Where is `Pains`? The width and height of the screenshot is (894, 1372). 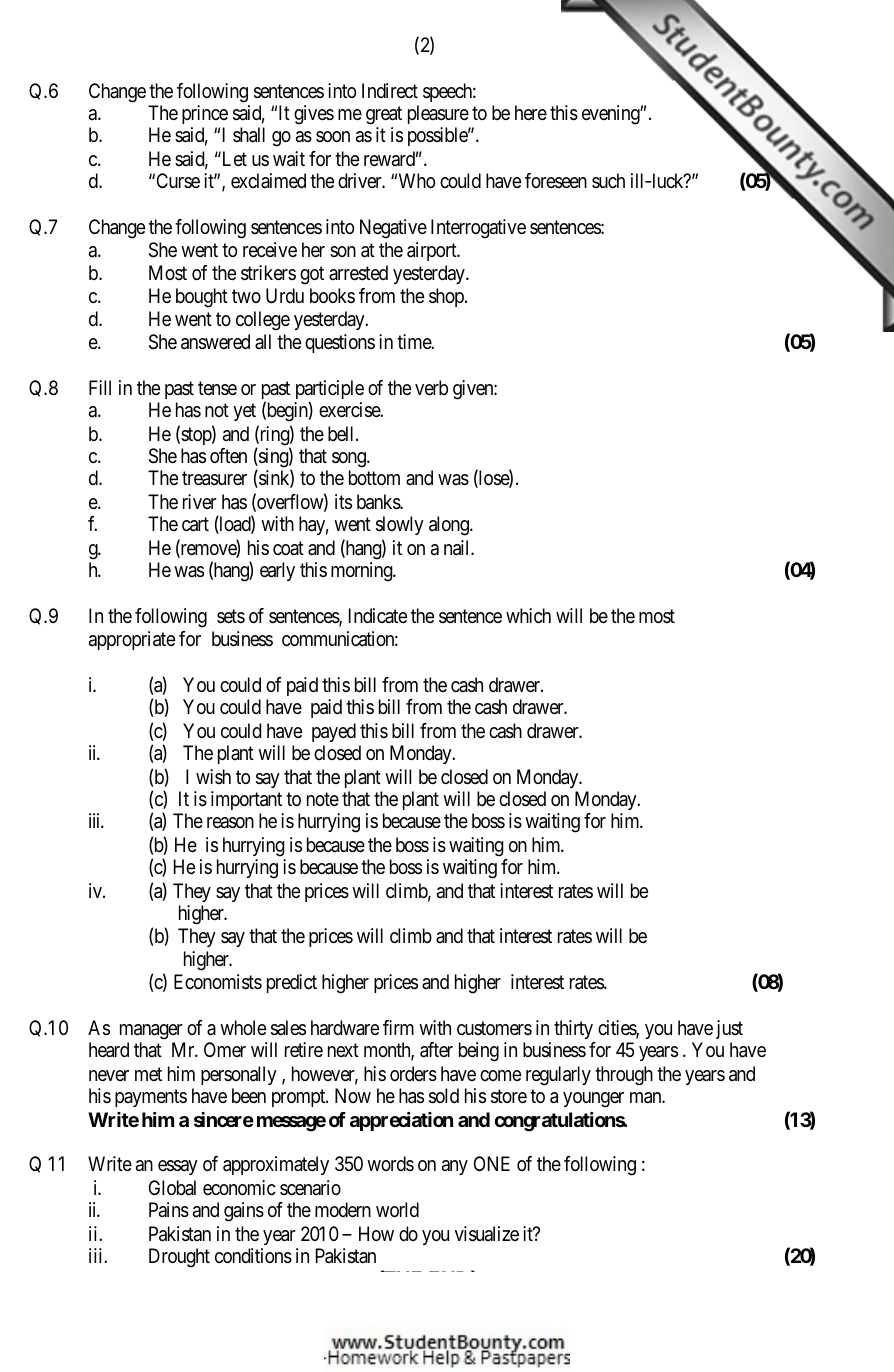
Pains is located at coordinates (169, 1210).
